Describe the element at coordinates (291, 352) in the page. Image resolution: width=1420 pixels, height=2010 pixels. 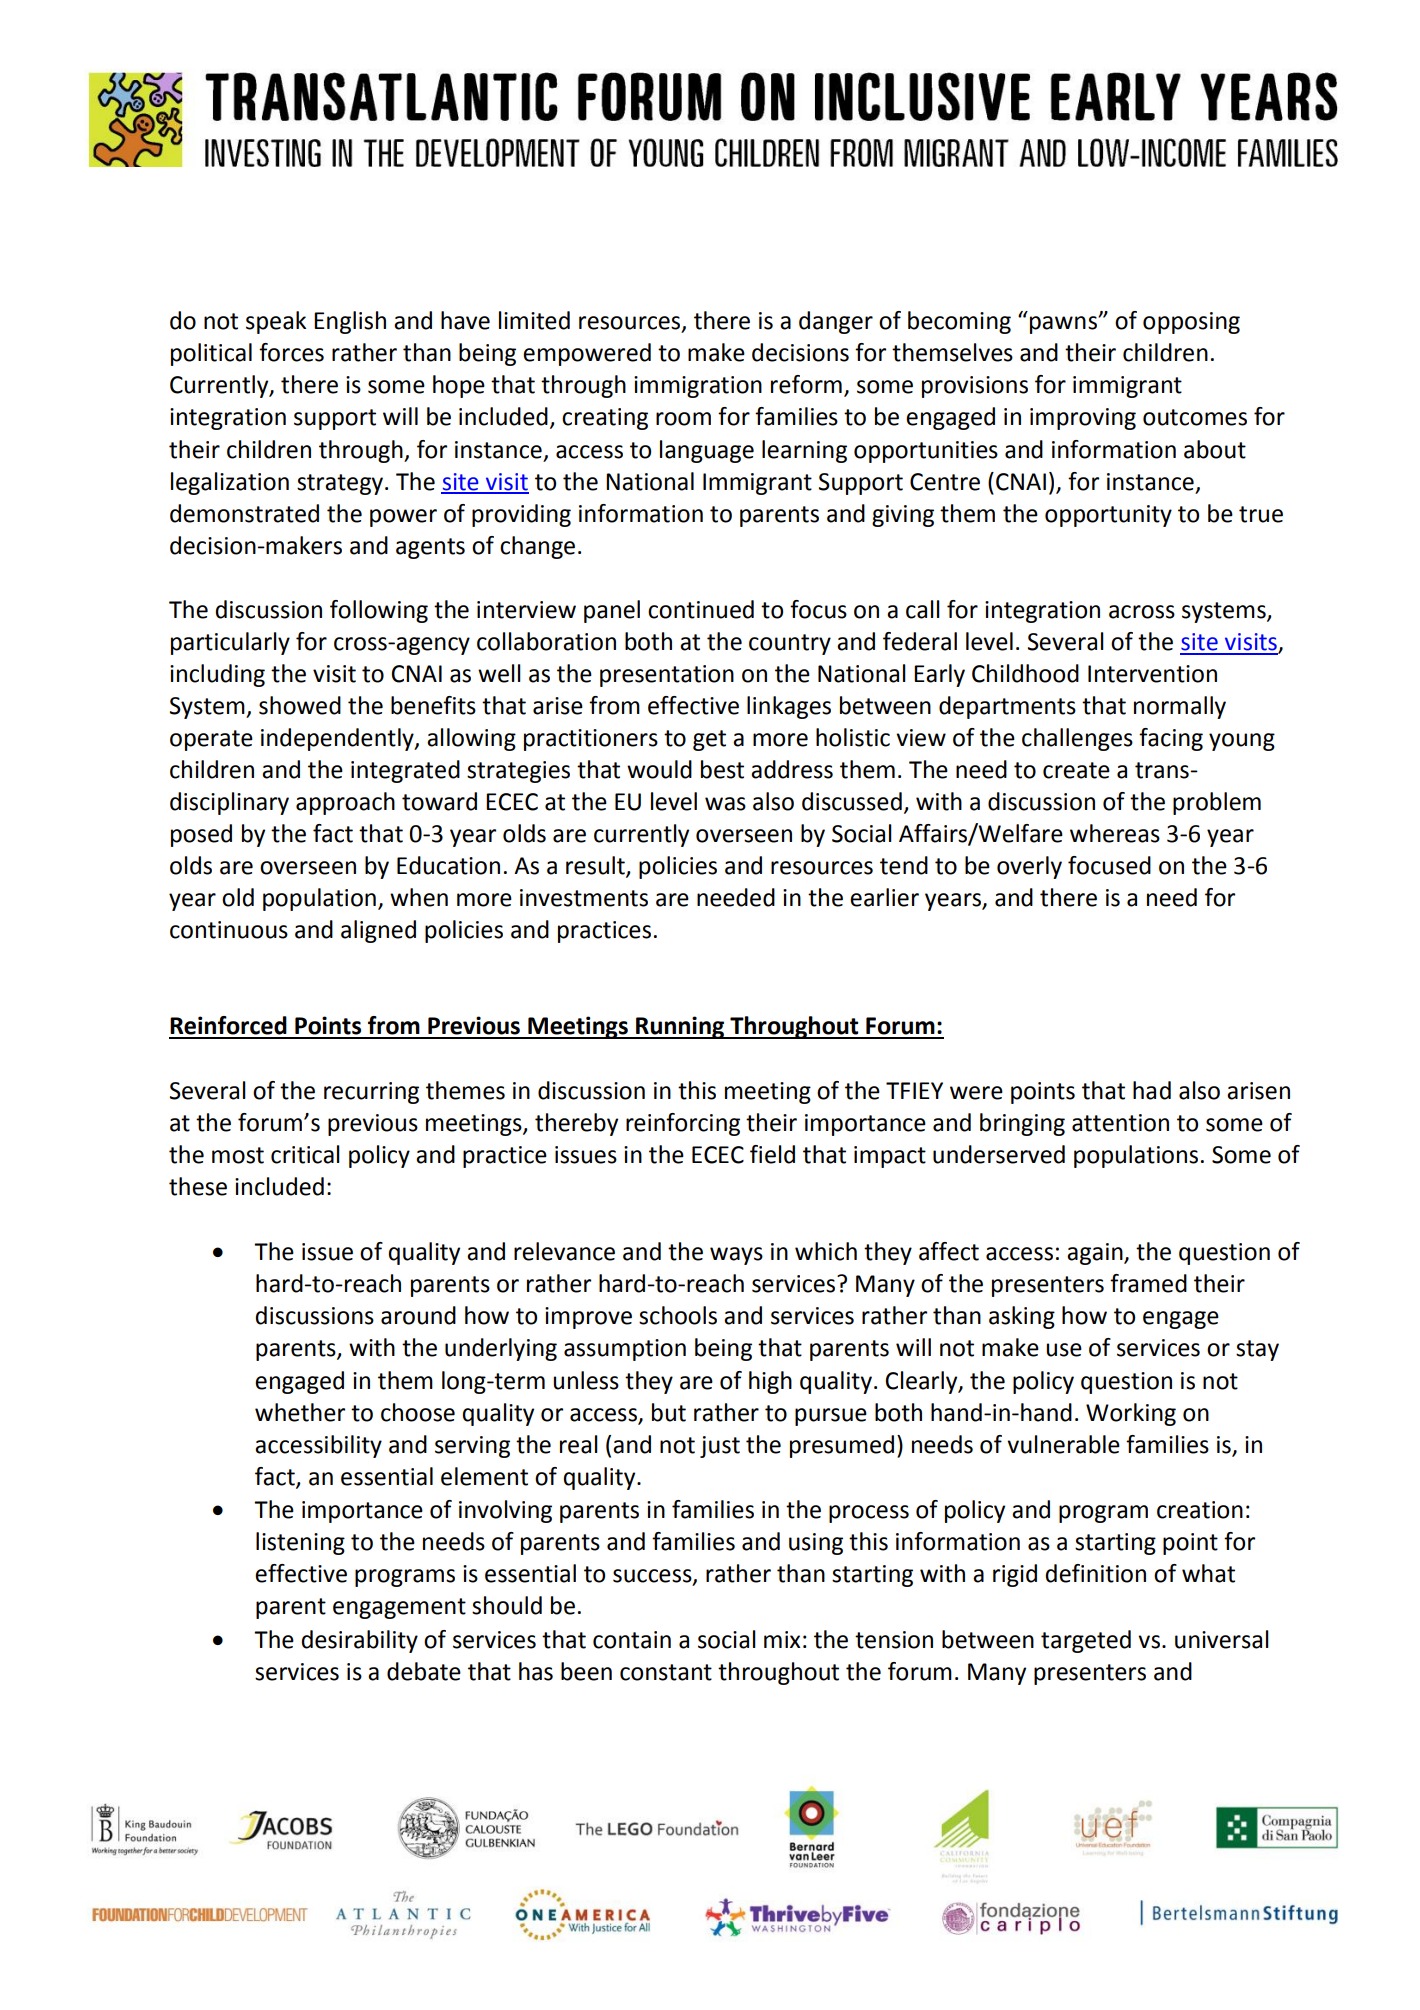
I see `forces` at that location.
